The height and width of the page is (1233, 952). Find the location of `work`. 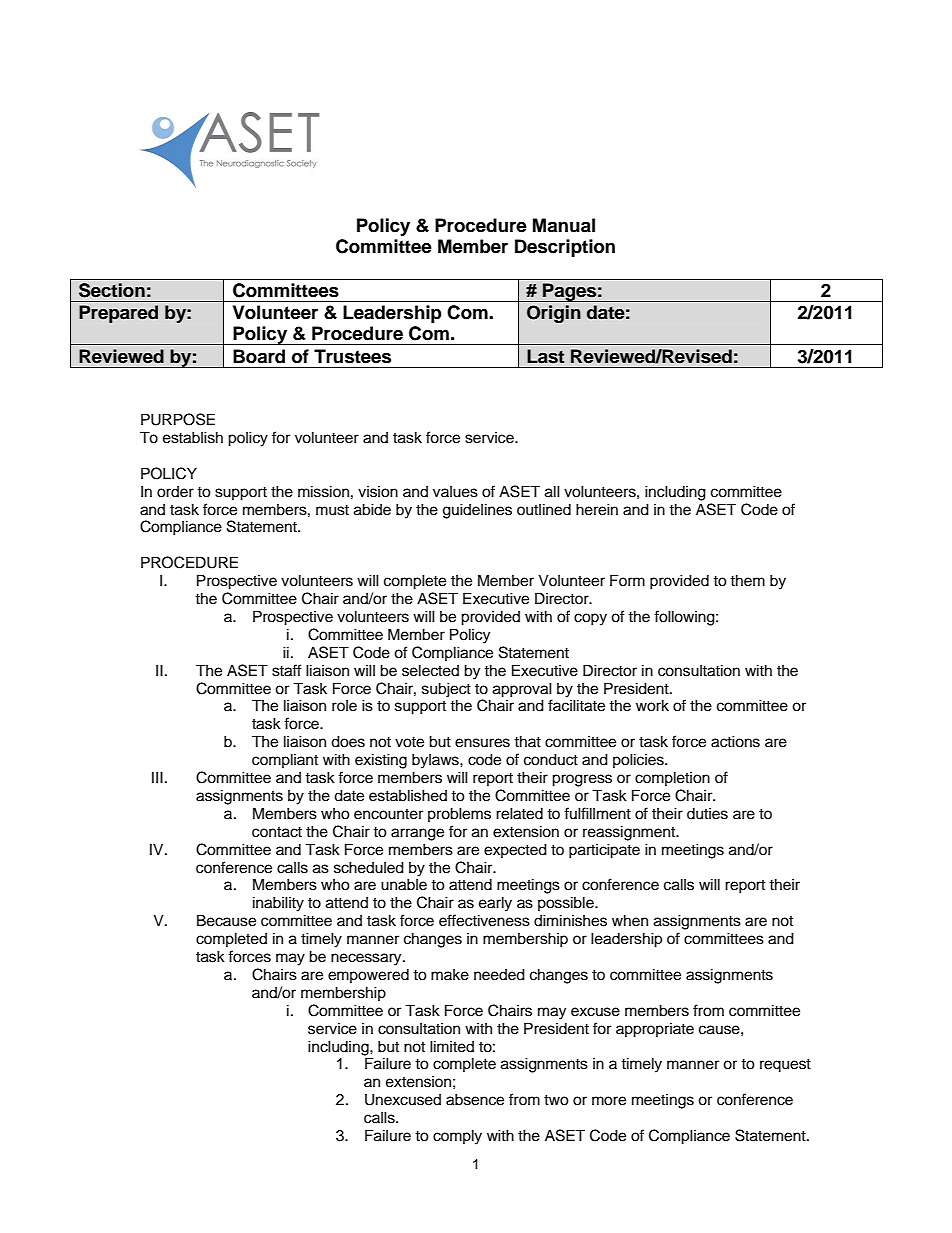

work is located at coordinates (652, 705).
